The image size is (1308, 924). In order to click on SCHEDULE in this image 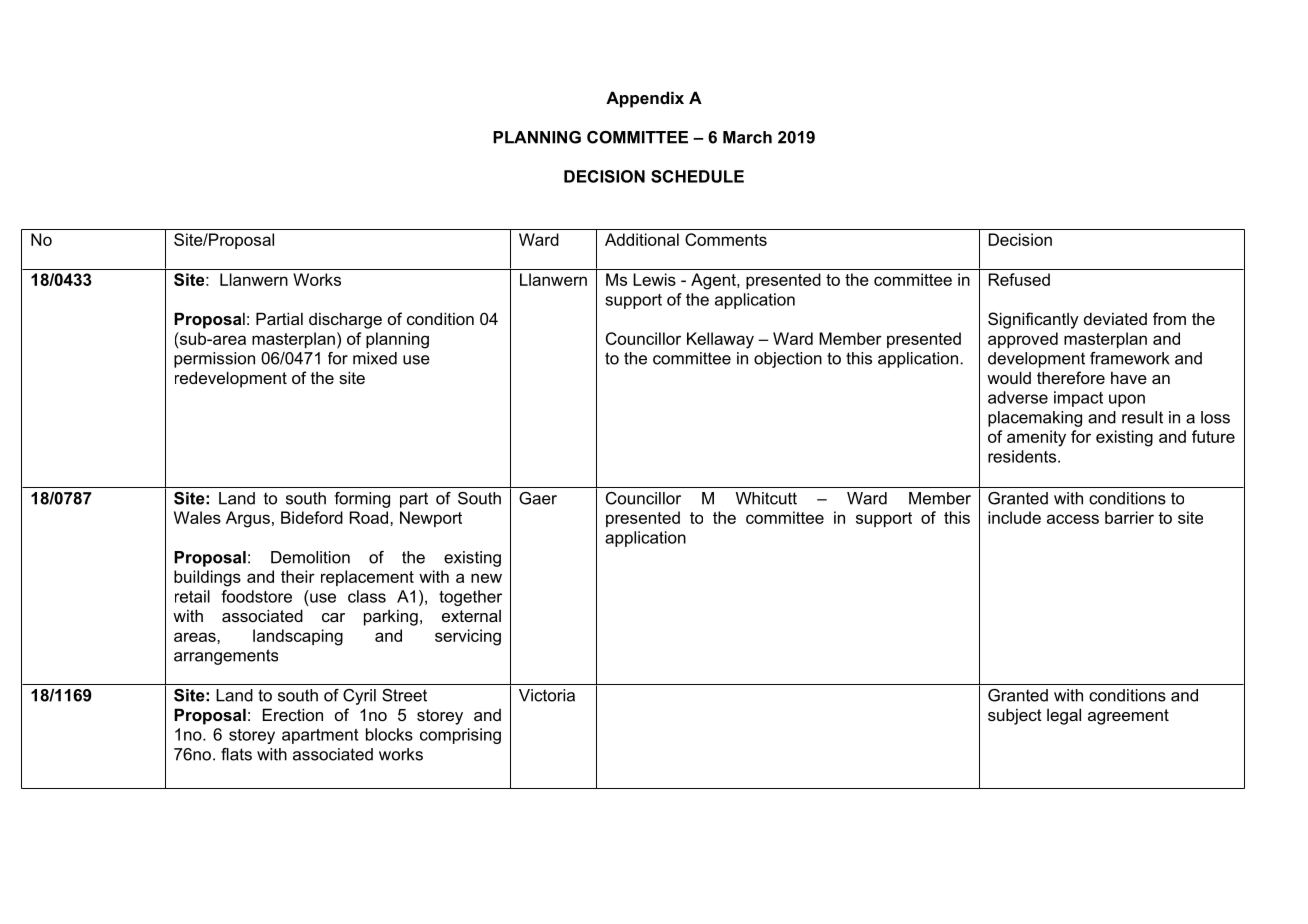, I will do `click(697, 176)`.
